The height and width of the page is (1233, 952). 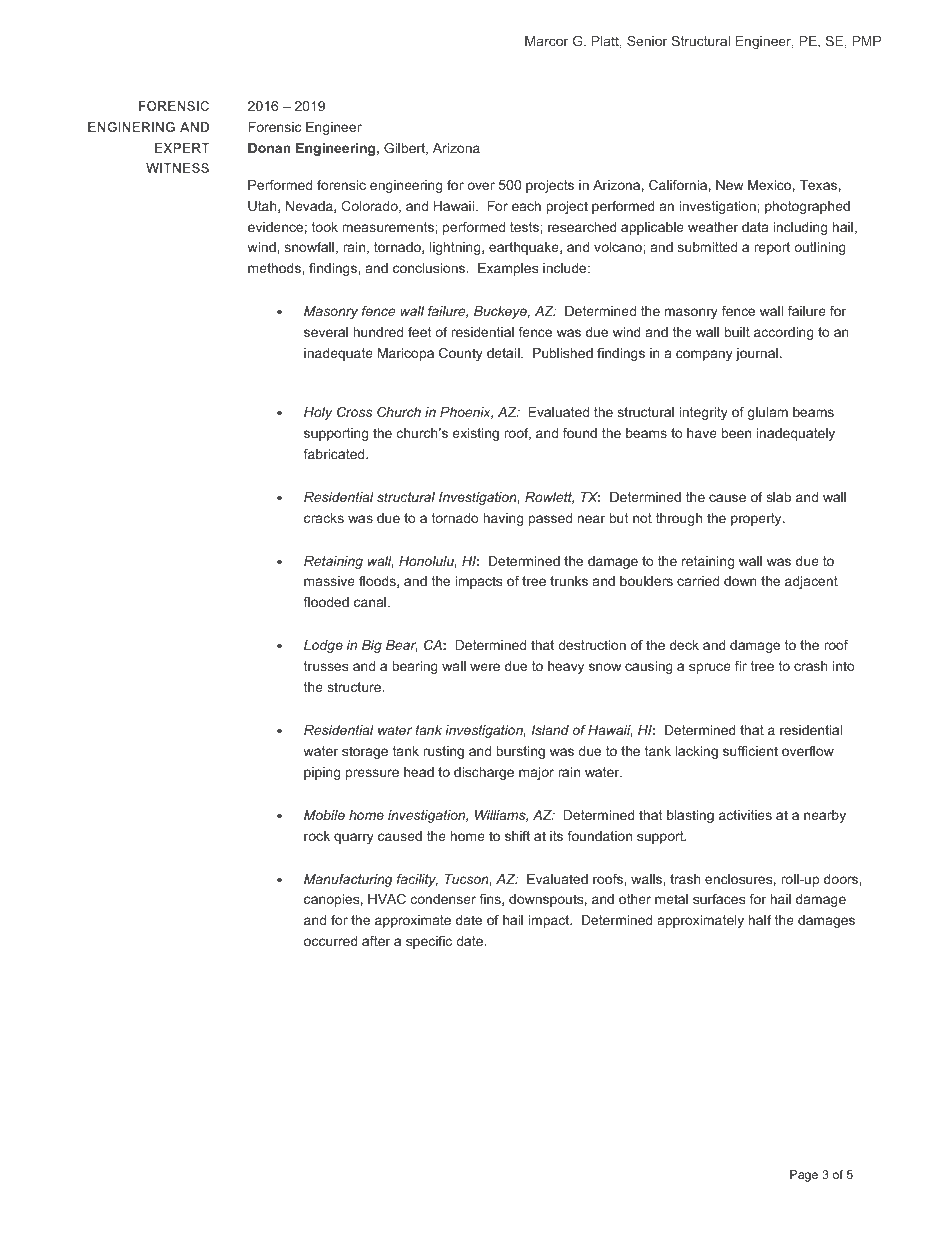 I want to click on trunks, so click(x=569, y=581).
